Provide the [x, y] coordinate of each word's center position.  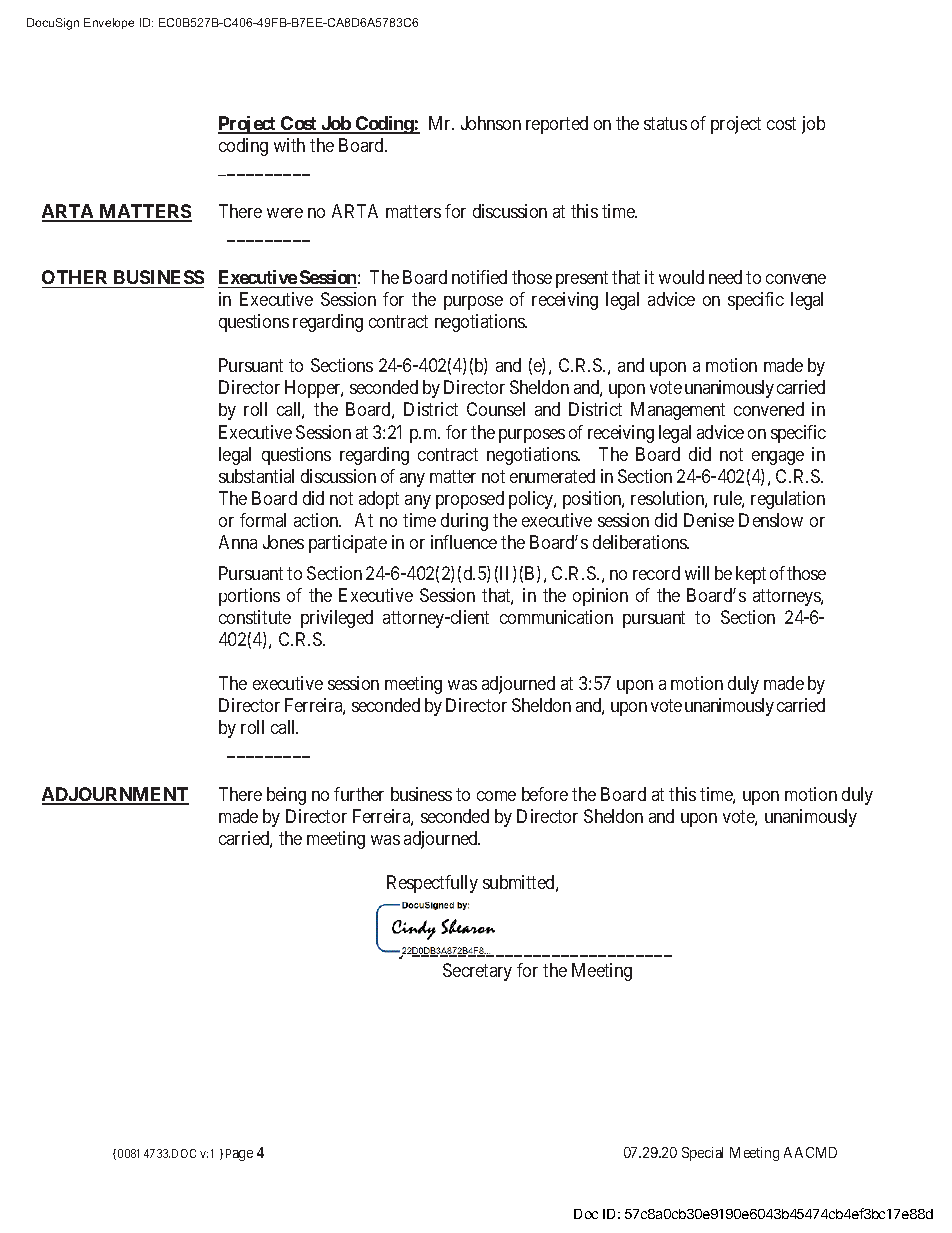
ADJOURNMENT [115, 795]
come [496, 796]
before [545, 794]
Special [702, 1154]
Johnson [491, 123]
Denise [709, 520]
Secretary [477, 972]
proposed [470, 500]
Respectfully [432, 884]
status [665, 123]
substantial [256, 476]
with [289, 145]
